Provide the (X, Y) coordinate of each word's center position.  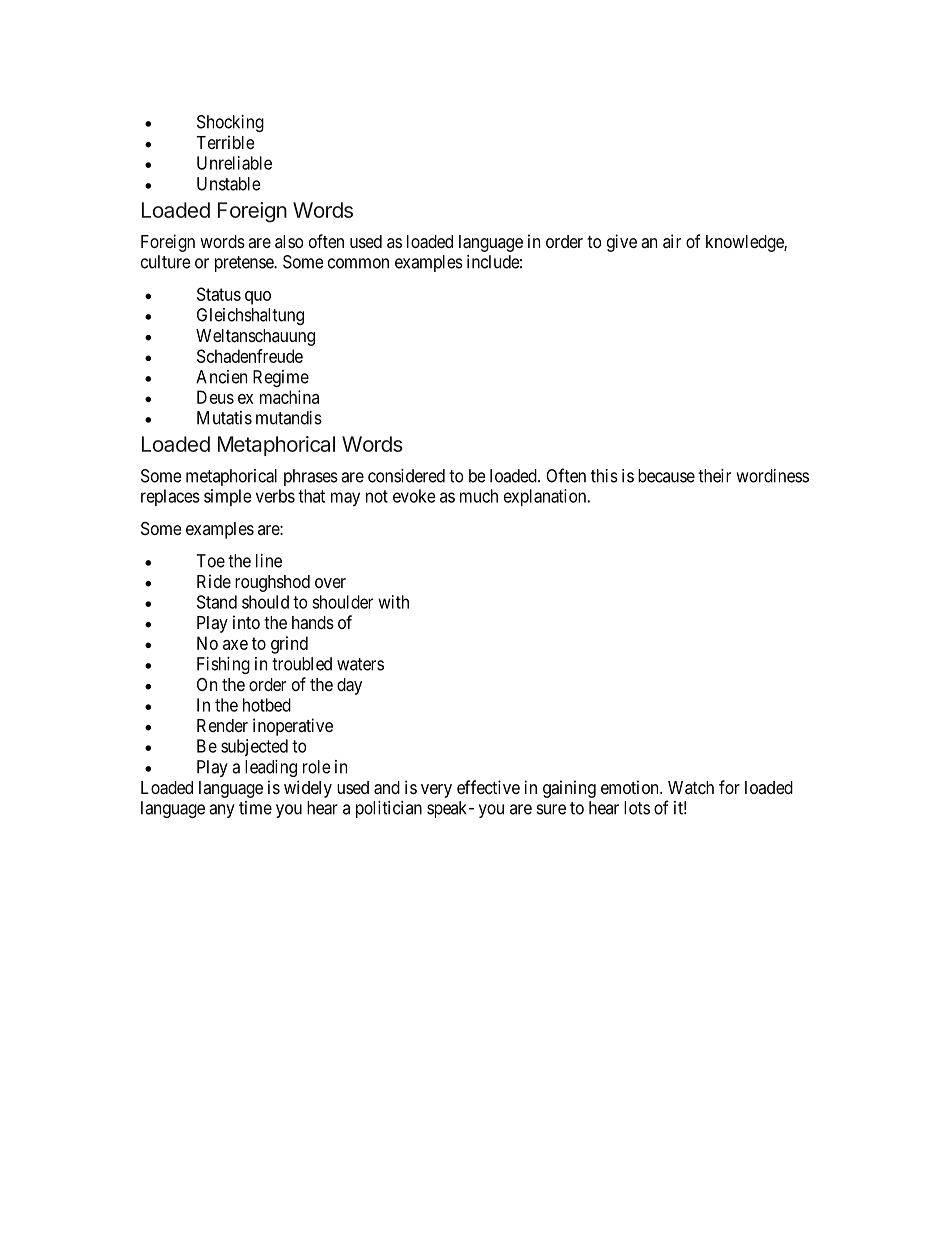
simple (228, 497)
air (672, 241)
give (622, 243)
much (479, 496)
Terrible (225, 142)
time (255, 808)
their (714, 476)
